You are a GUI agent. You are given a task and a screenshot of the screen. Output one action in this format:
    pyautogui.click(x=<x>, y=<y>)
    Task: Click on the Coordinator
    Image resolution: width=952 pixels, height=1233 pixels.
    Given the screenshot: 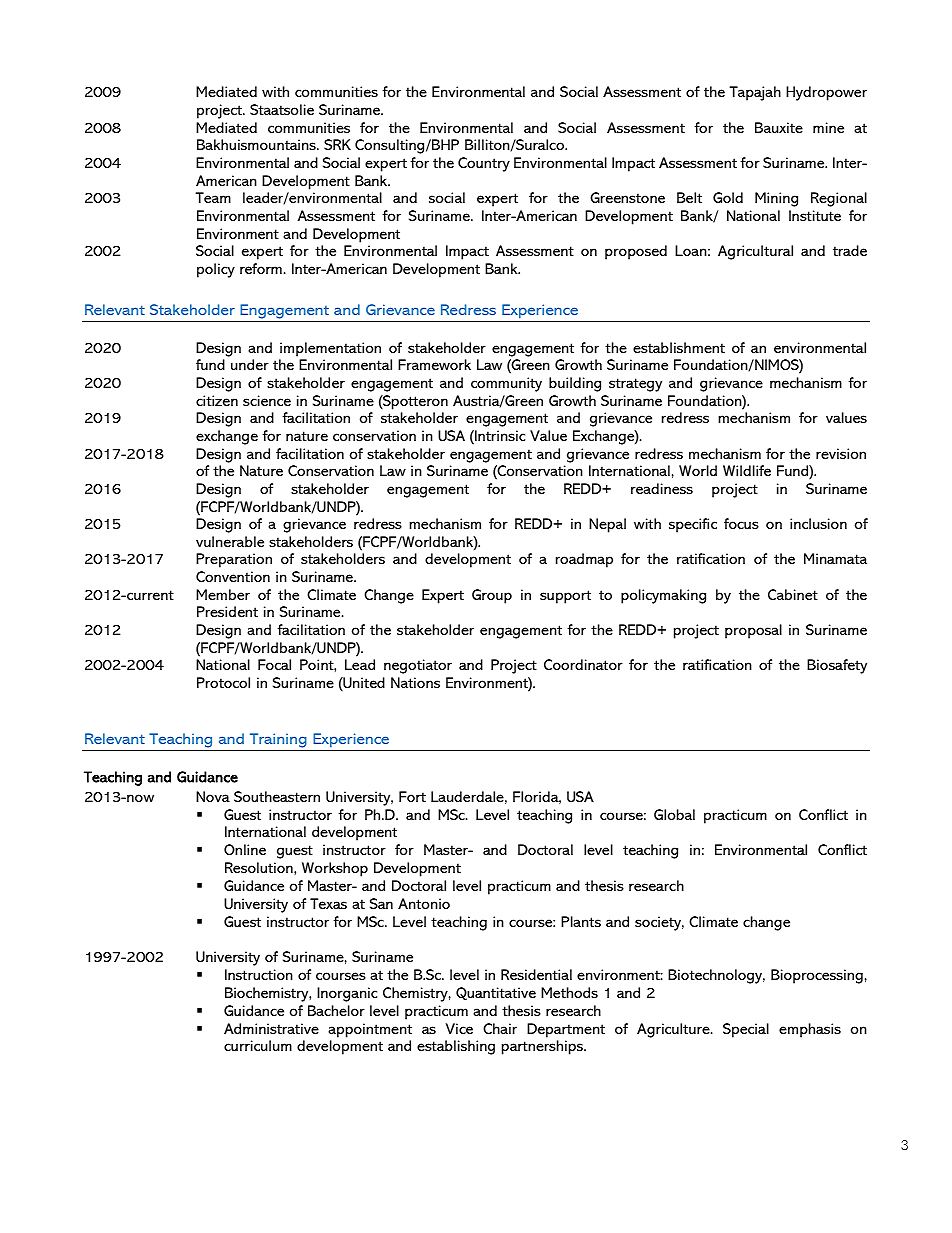 What is the action you would take?
    pyautogui.click(x=583, y=664)
